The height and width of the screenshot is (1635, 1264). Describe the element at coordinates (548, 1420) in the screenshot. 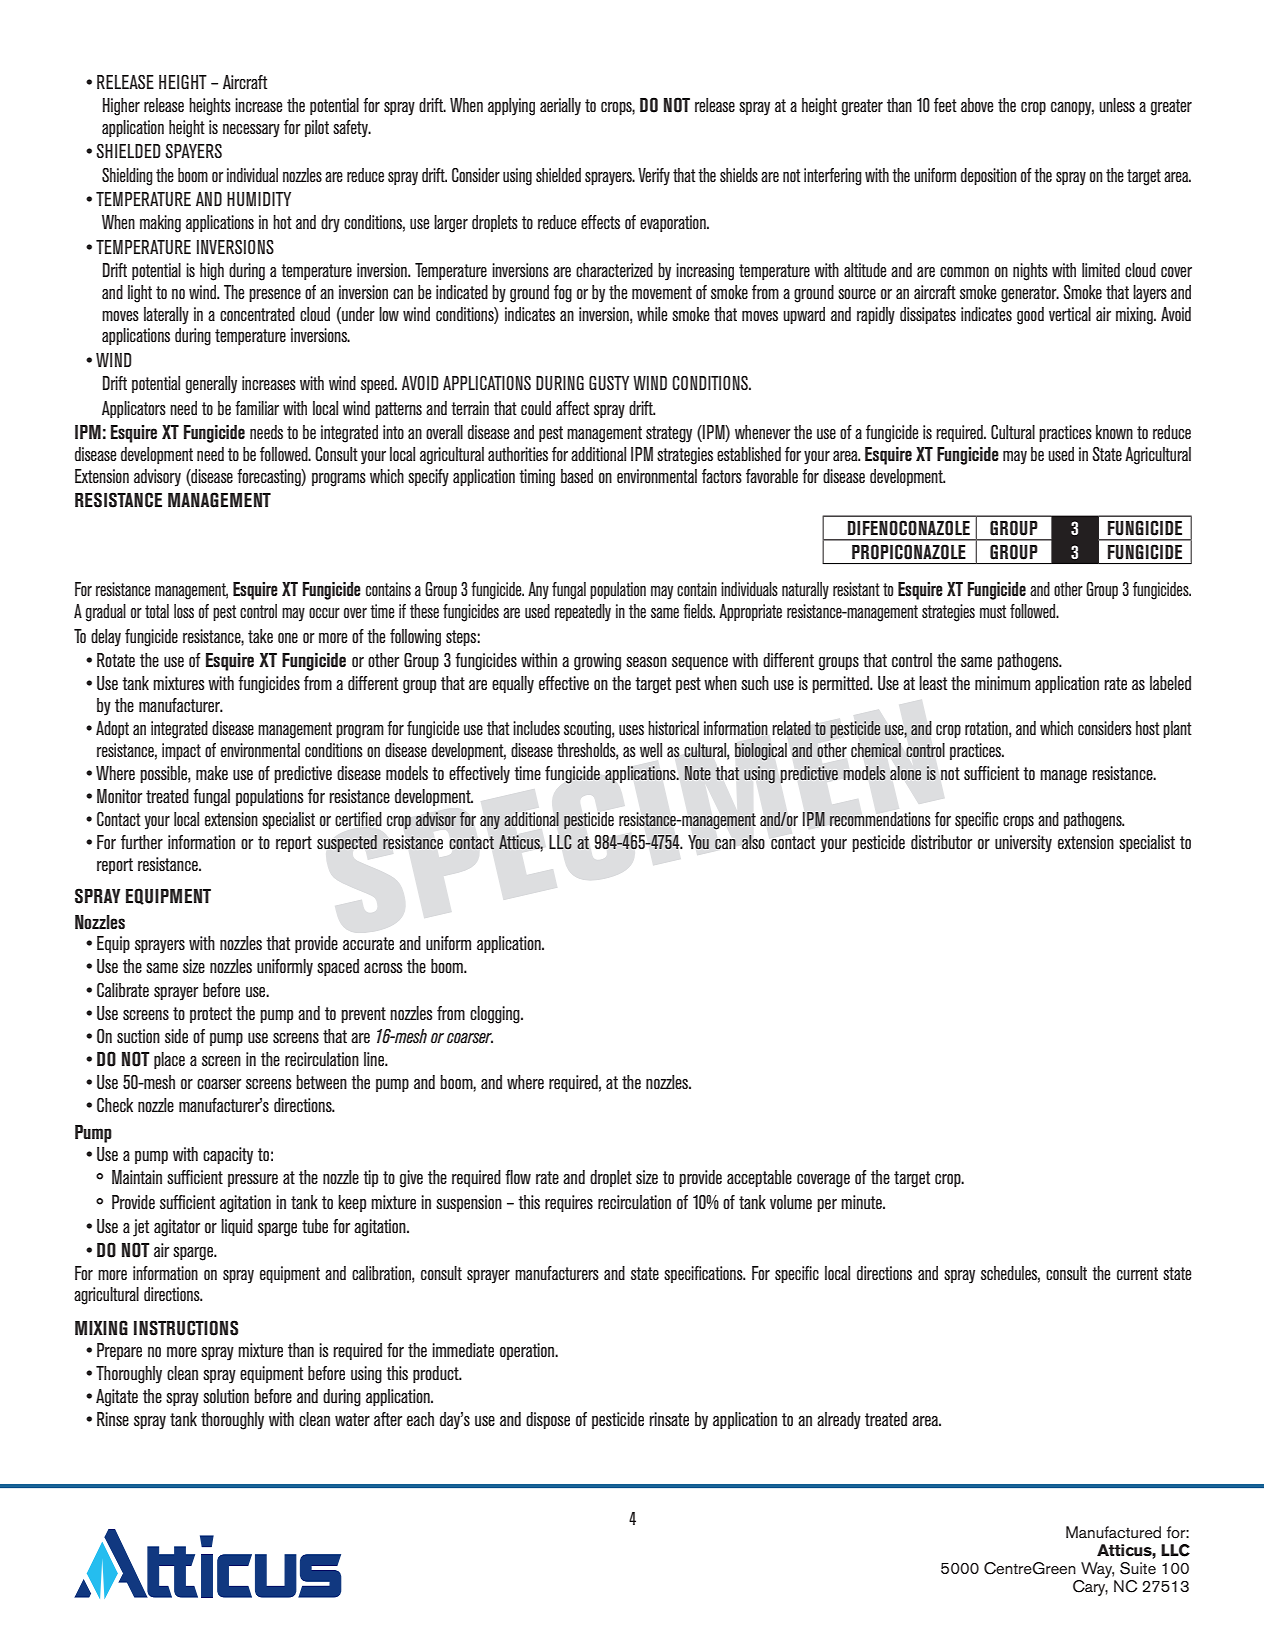

I see `dispose` at that location.
